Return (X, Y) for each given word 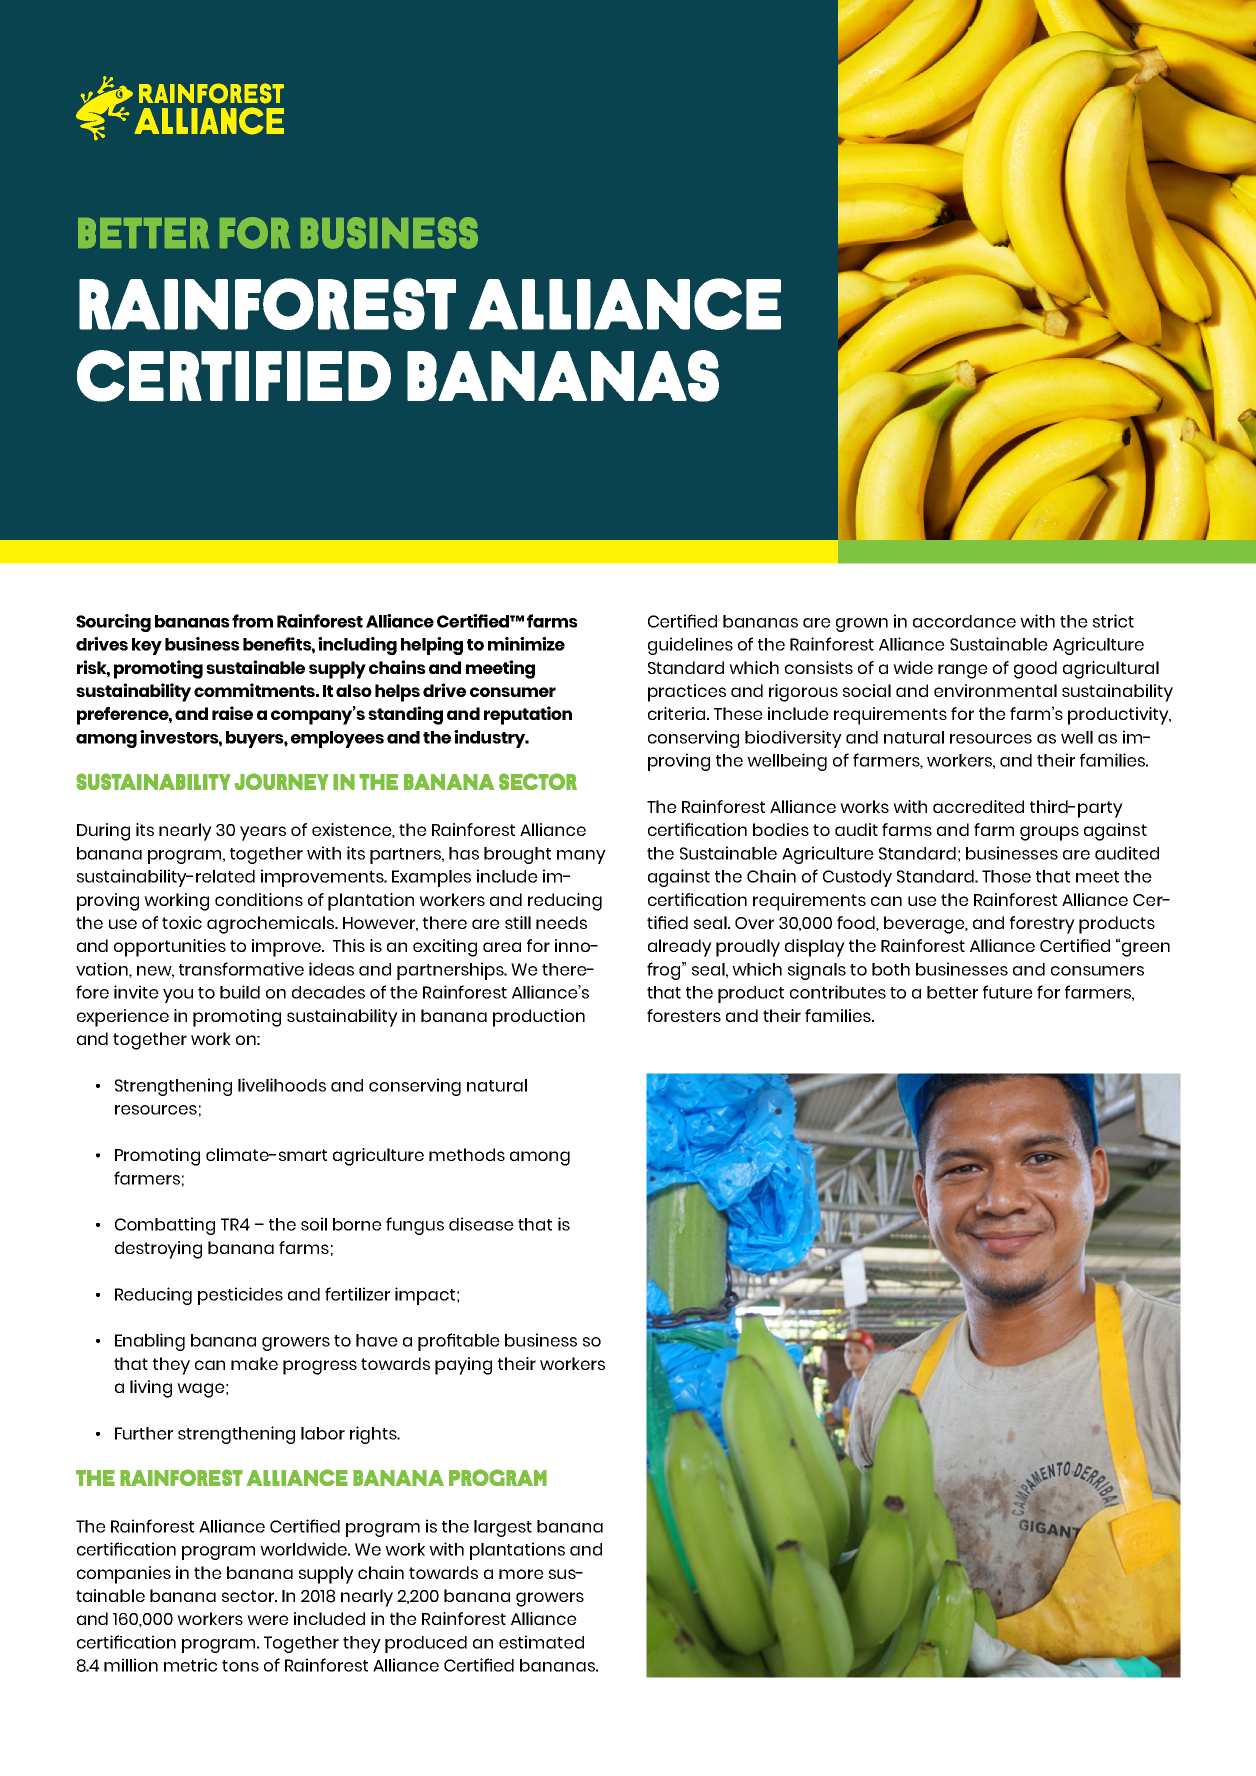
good (1035, 670)
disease (481, 1224)
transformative (241, 969)
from (252, 621)
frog (665, 971)
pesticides (240, 1296)
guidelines (690, 646)
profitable (459, 1342)
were (268, 1620)
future (1008, 992)
